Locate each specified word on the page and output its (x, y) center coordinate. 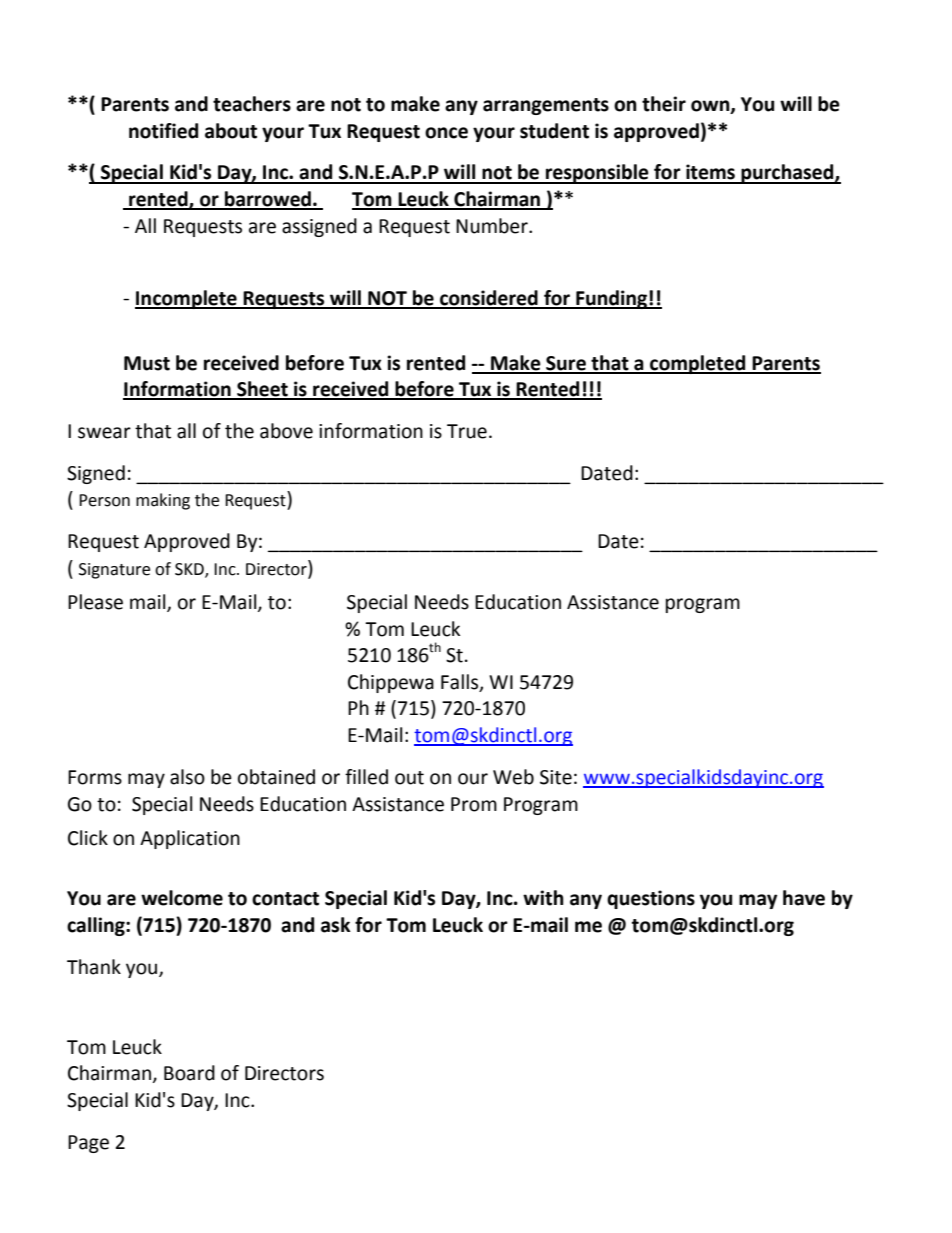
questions (651, 899)
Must (147, 363)
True (467, 431)
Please (95, 602)
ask (336, 925)
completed (698, 364)
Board (189, 1073)
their (664, 104)
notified (163, 131)
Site (556, 777)
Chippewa (391, 683)
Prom (474, 804)
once (446, 133)
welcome (182, 898)
